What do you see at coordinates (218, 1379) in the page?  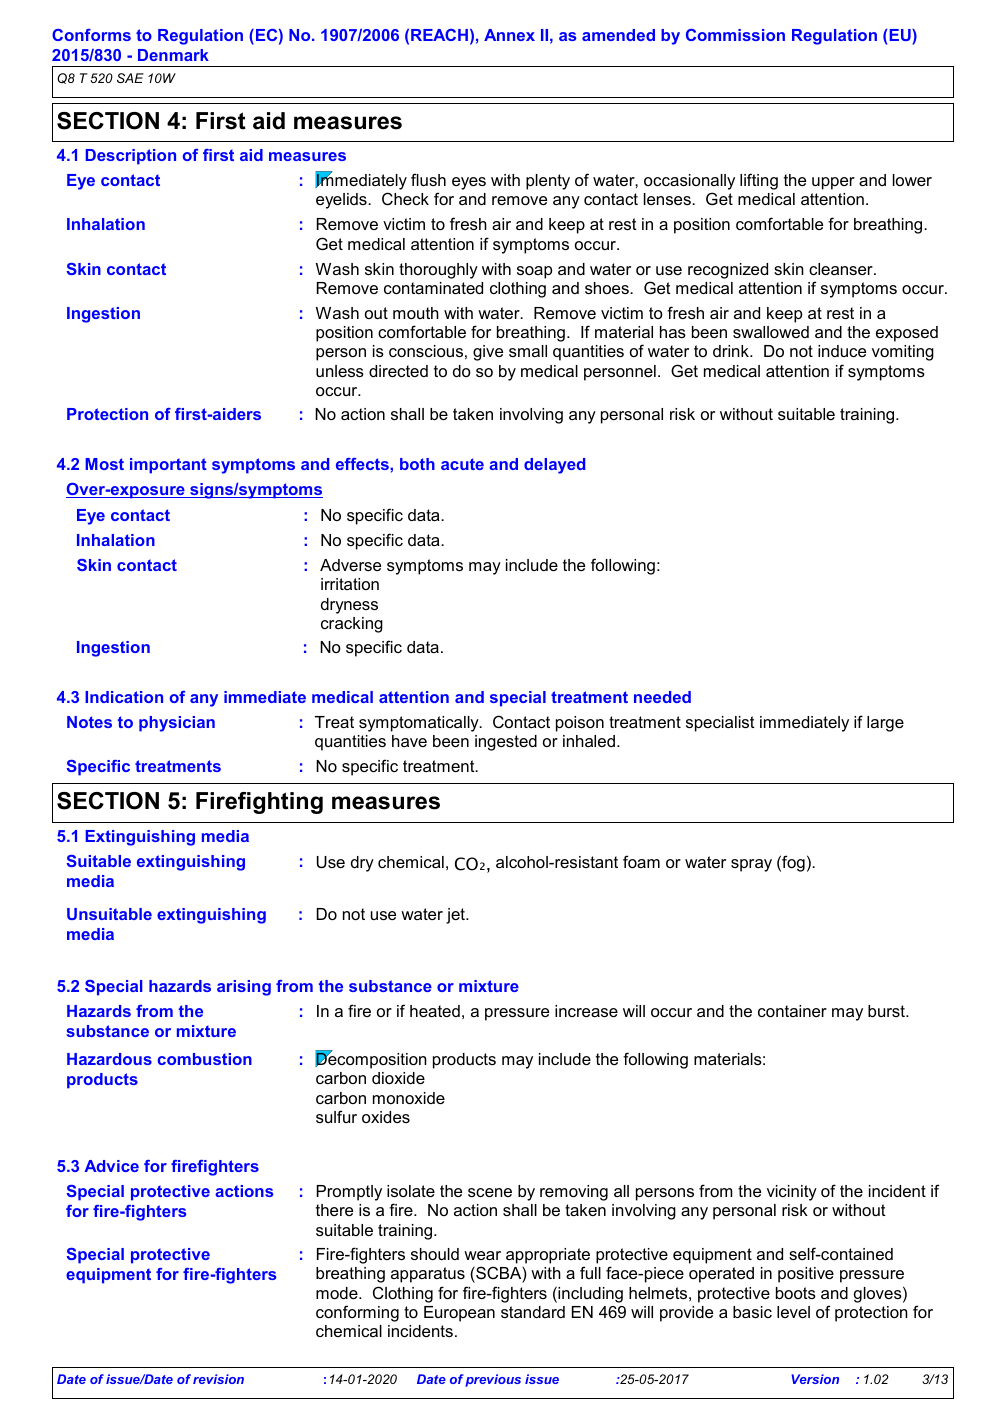 I see `revision` at bounding box center [218, 1379].
